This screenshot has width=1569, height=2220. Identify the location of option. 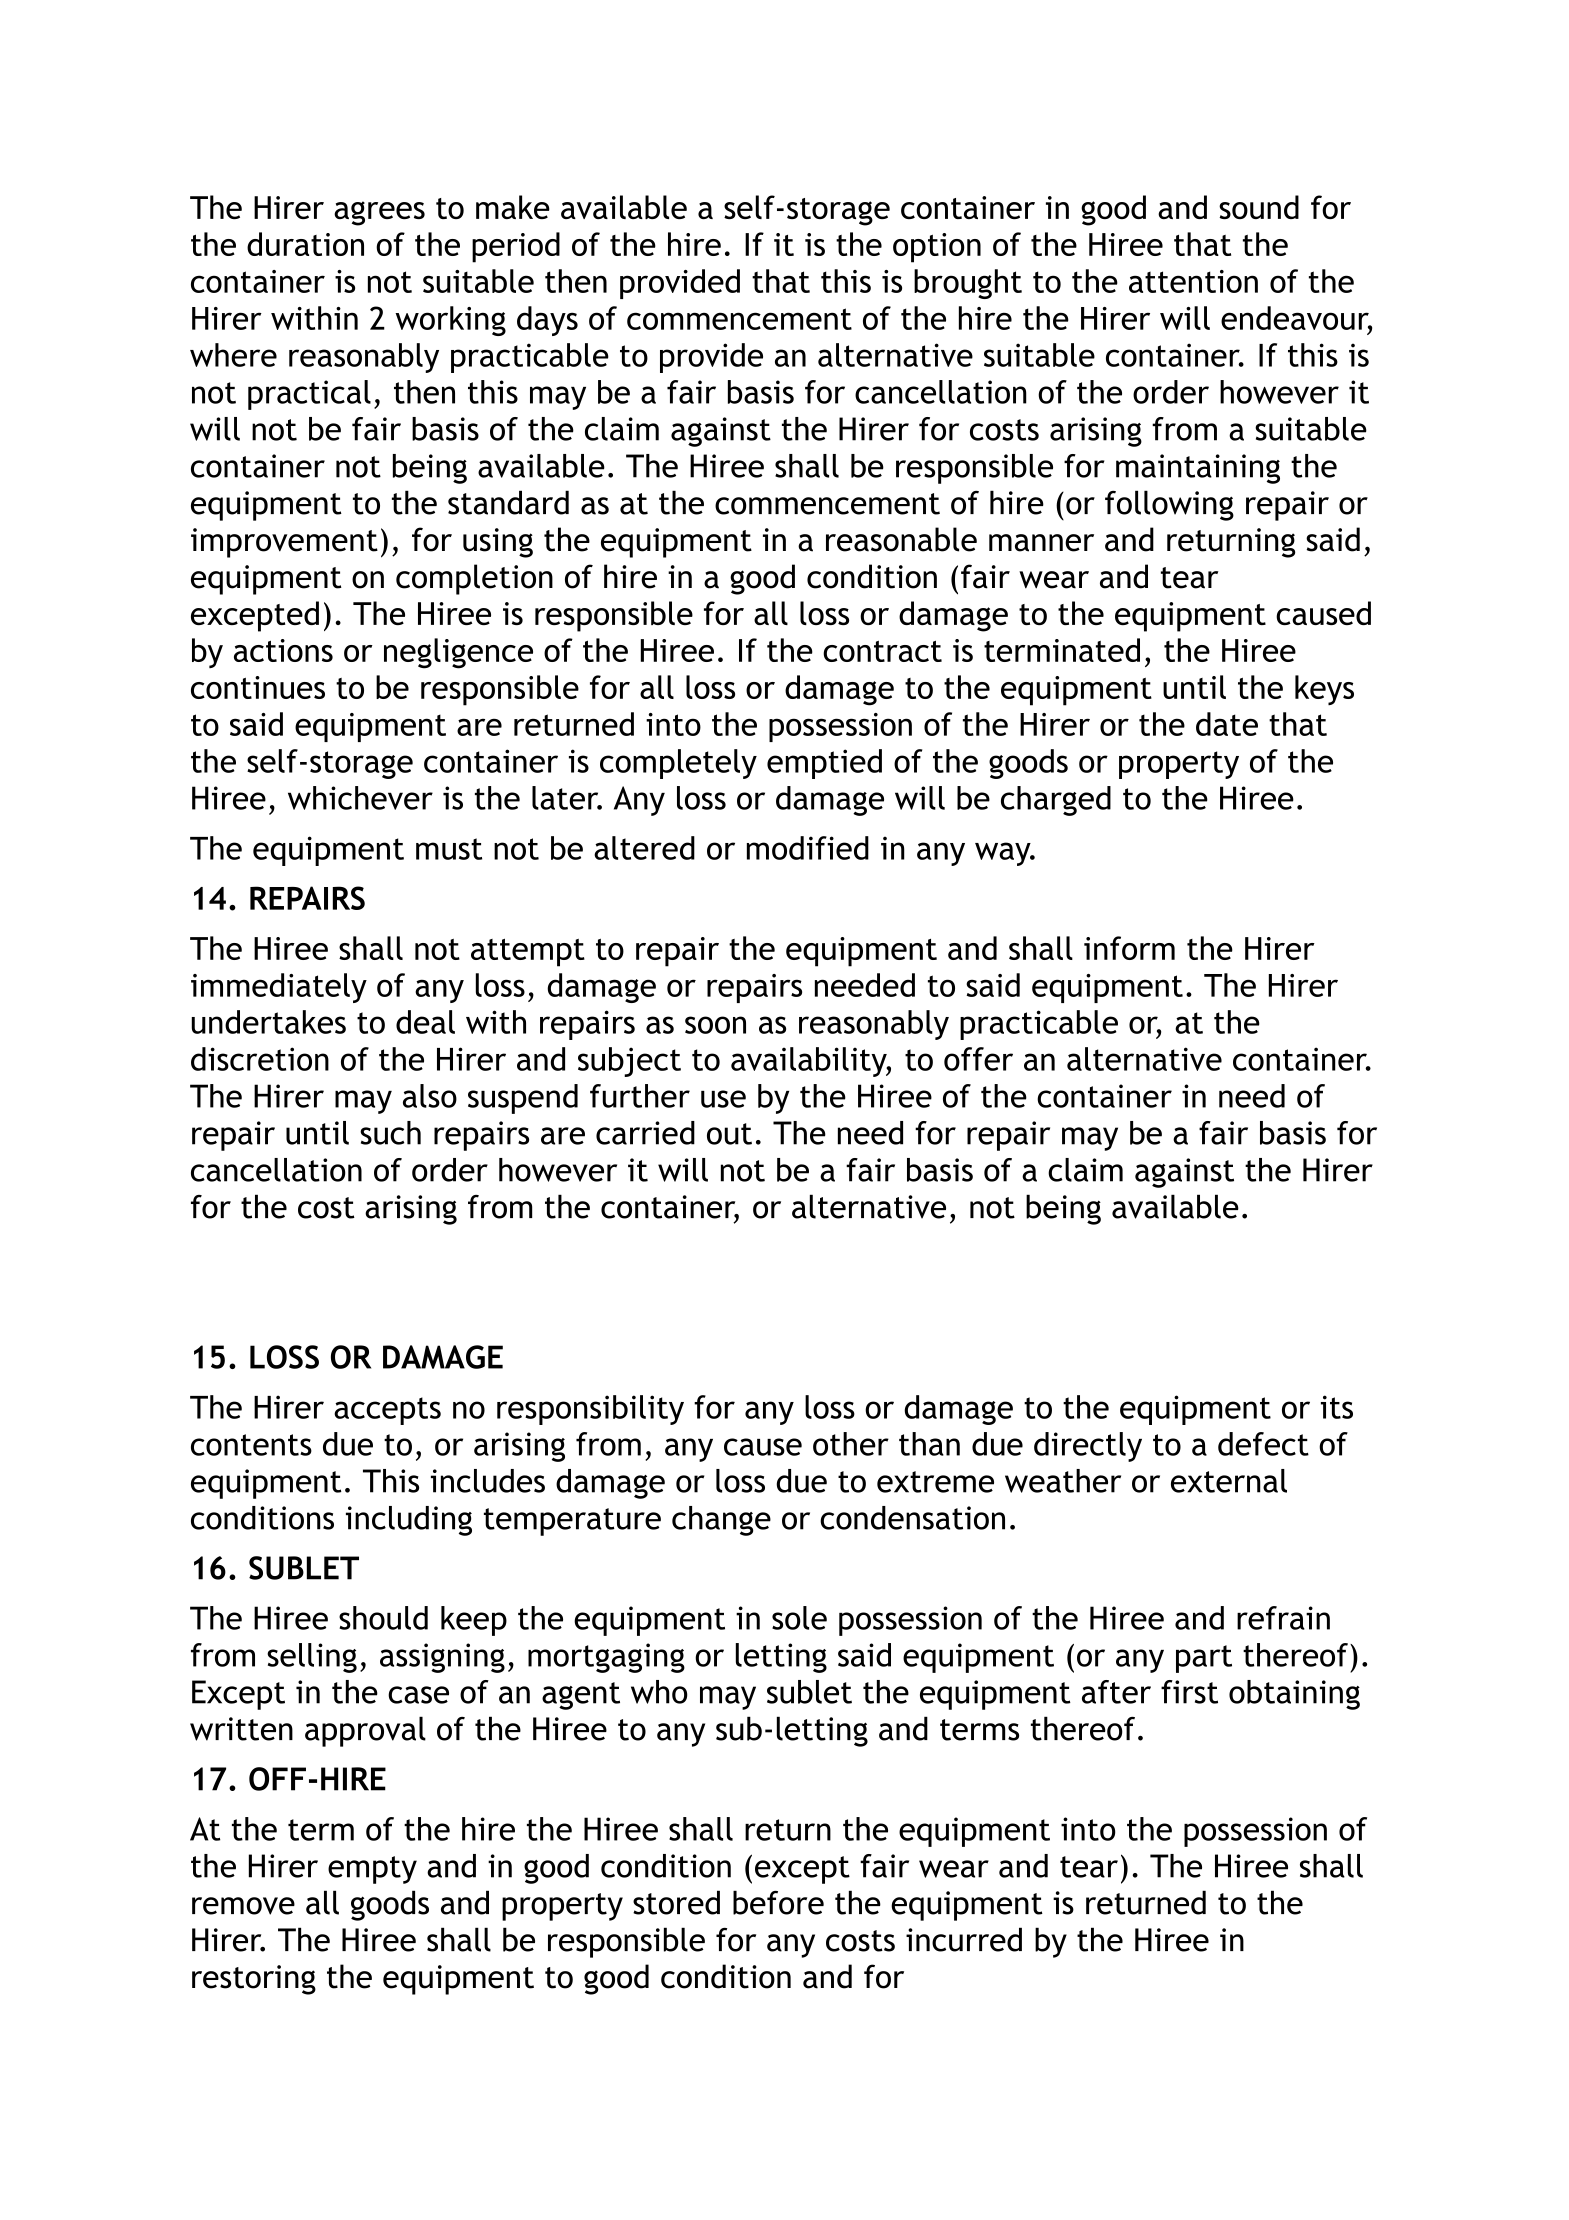
(937, 248).
